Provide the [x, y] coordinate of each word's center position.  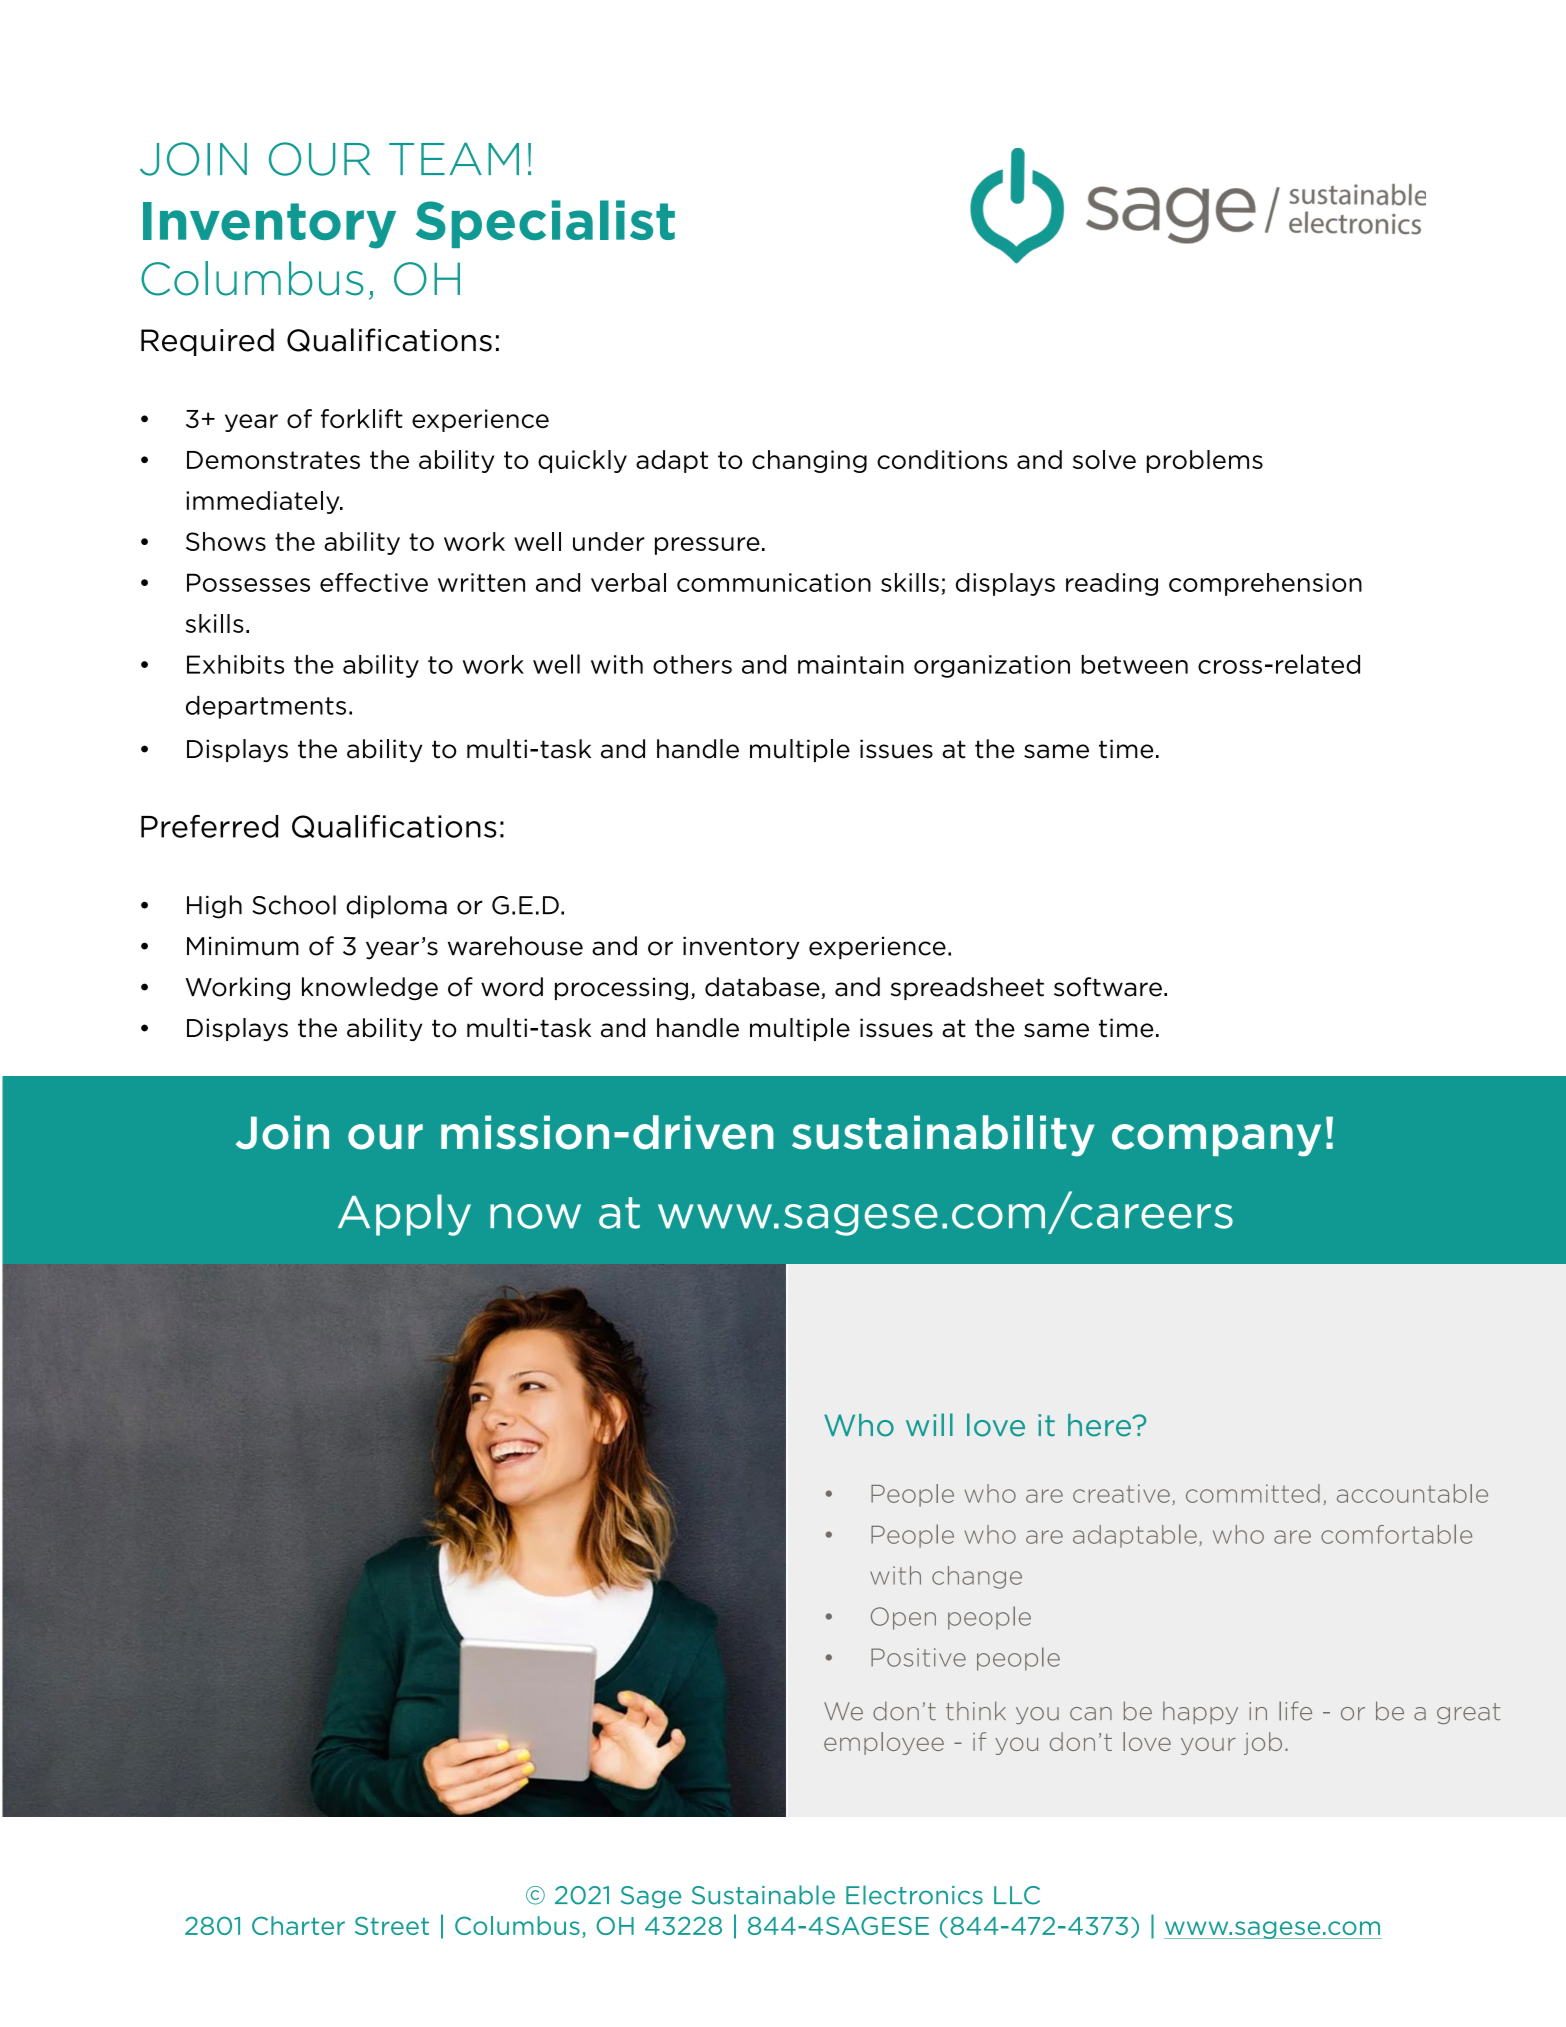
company [1216, 1140]
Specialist [545, 224]
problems [1205, 461]
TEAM [454, 158]
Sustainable [763, 1895]
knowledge [370, 988]
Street [392, 1926]
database [763, 988]
